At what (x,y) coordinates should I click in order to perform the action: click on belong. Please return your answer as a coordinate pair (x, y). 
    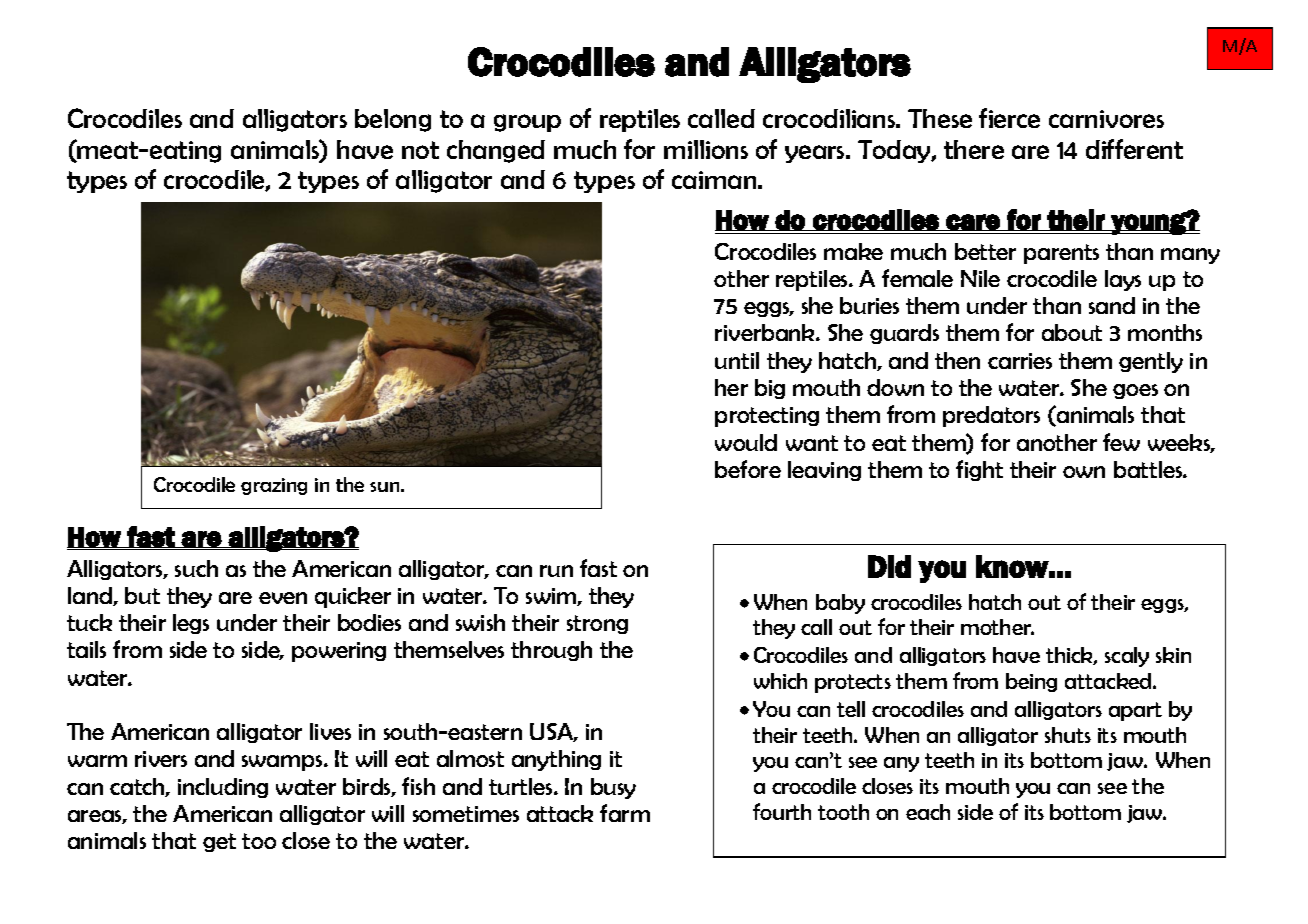
    Looking at the image, I should click on (393, 120).
